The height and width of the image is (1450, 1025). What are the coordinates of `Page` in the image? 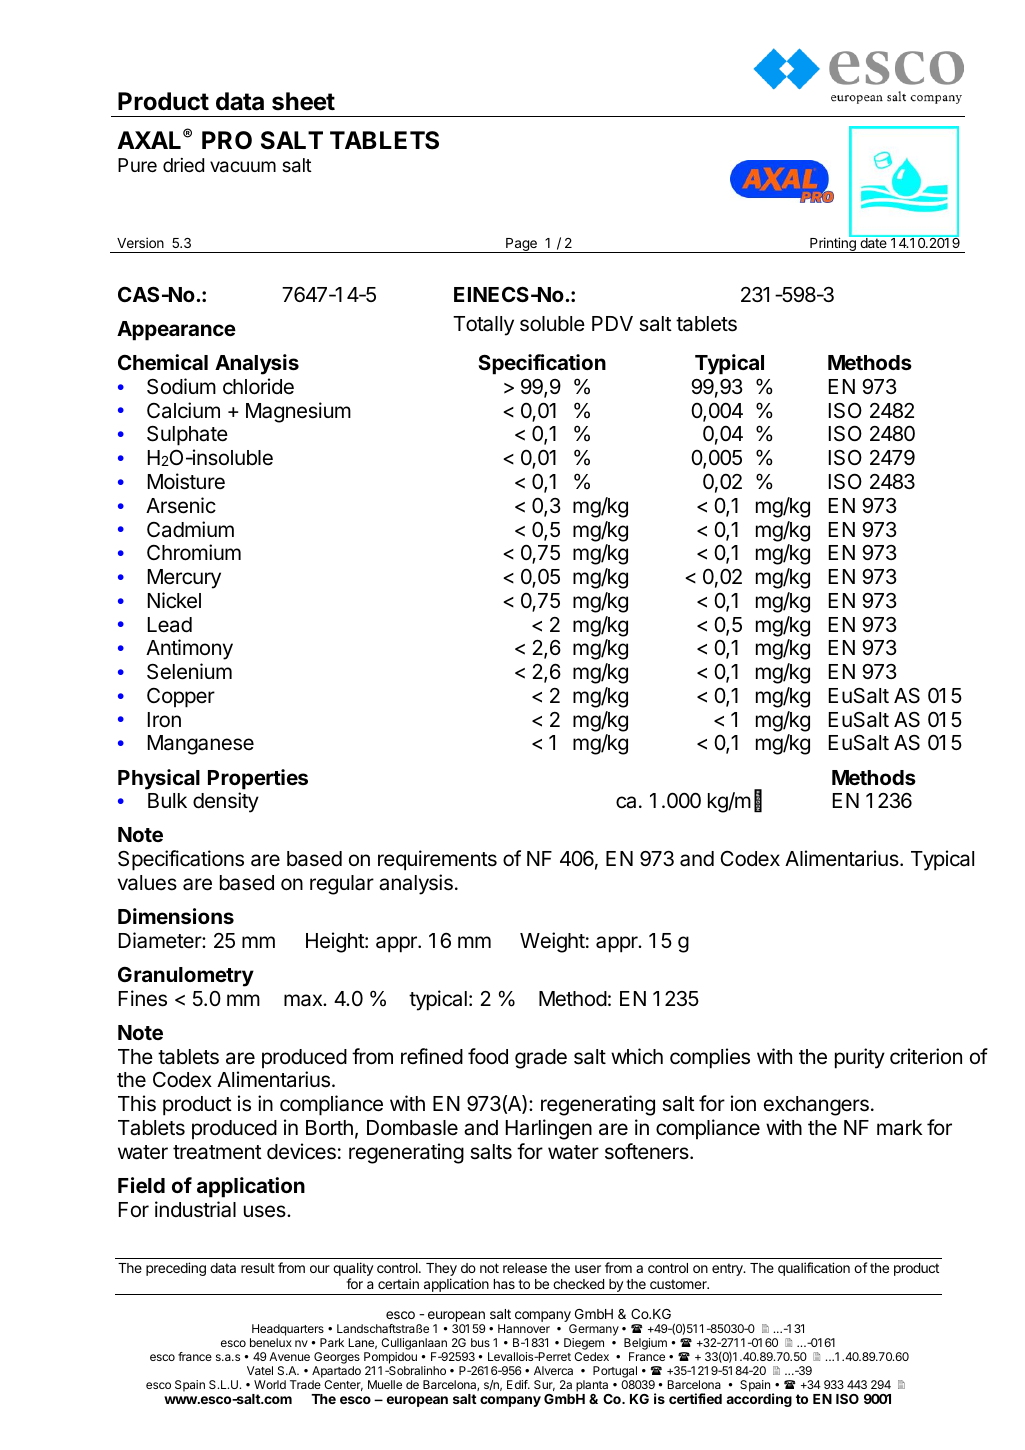 It's located at (521, 245).
